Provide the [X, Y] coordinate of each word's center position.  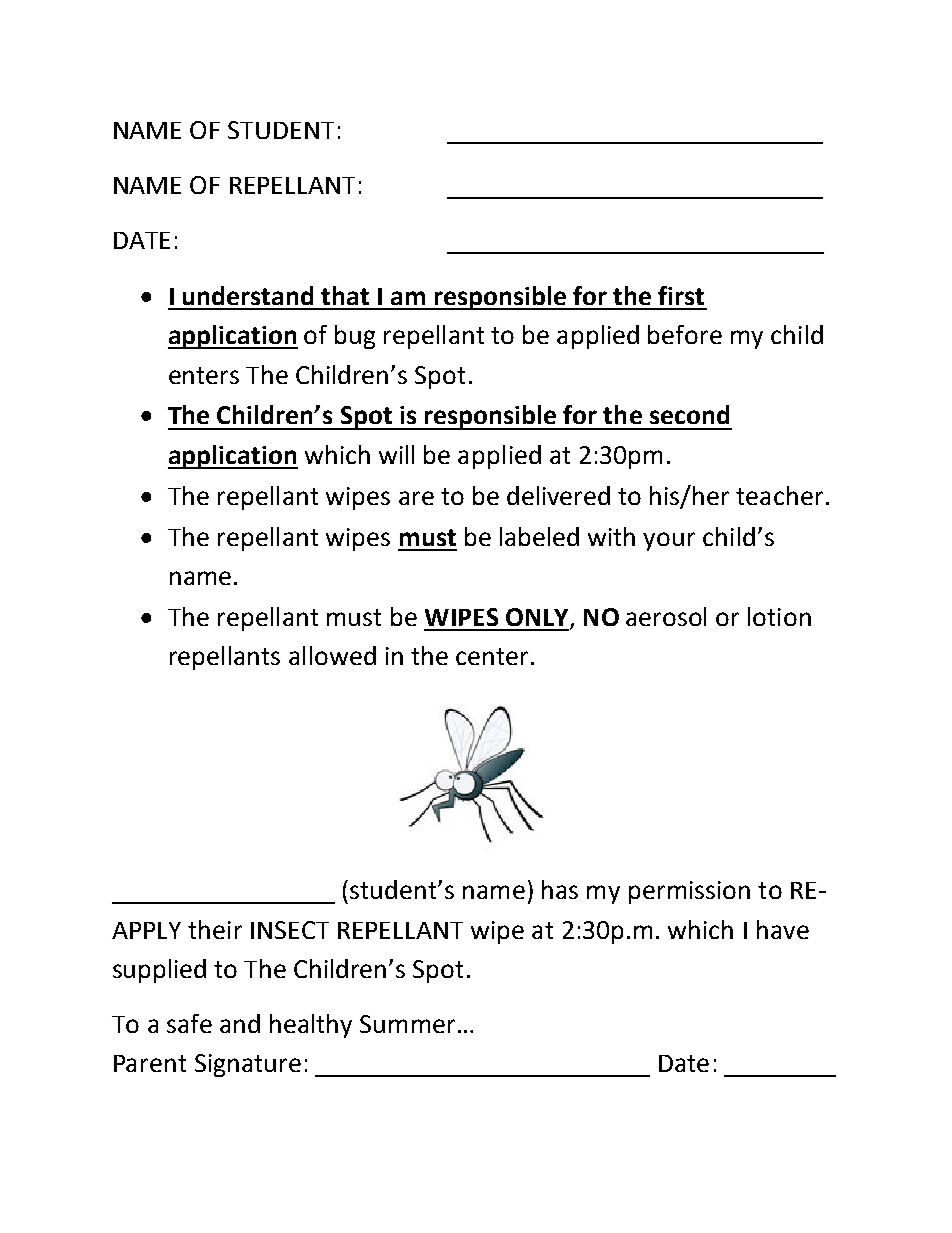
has [560, 889]
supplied [159, 971]
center [492, 656]
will [396, 454]
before [685, 334]
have [783, 929]
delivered [558, 495]
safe [189, 1023]
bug [355, 337]
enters [204, 375]
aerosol [666, 616]
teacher [779, 495]
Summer [407, 1024]
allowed [332, 655]
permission [689, 892]
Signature [248, 1065]
